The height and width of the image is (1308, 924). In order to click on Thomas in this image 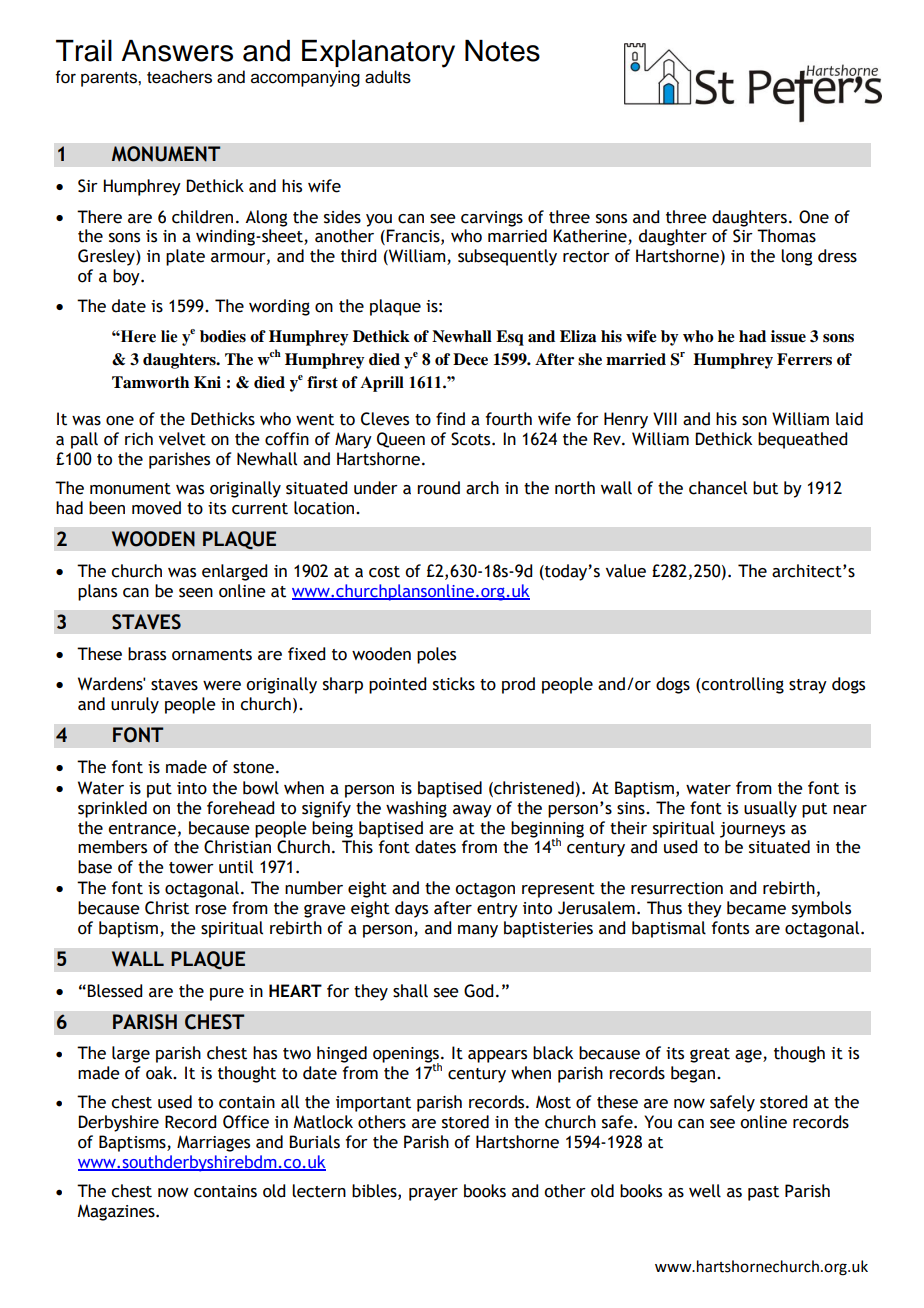, I will do `click(786, 236)`.
